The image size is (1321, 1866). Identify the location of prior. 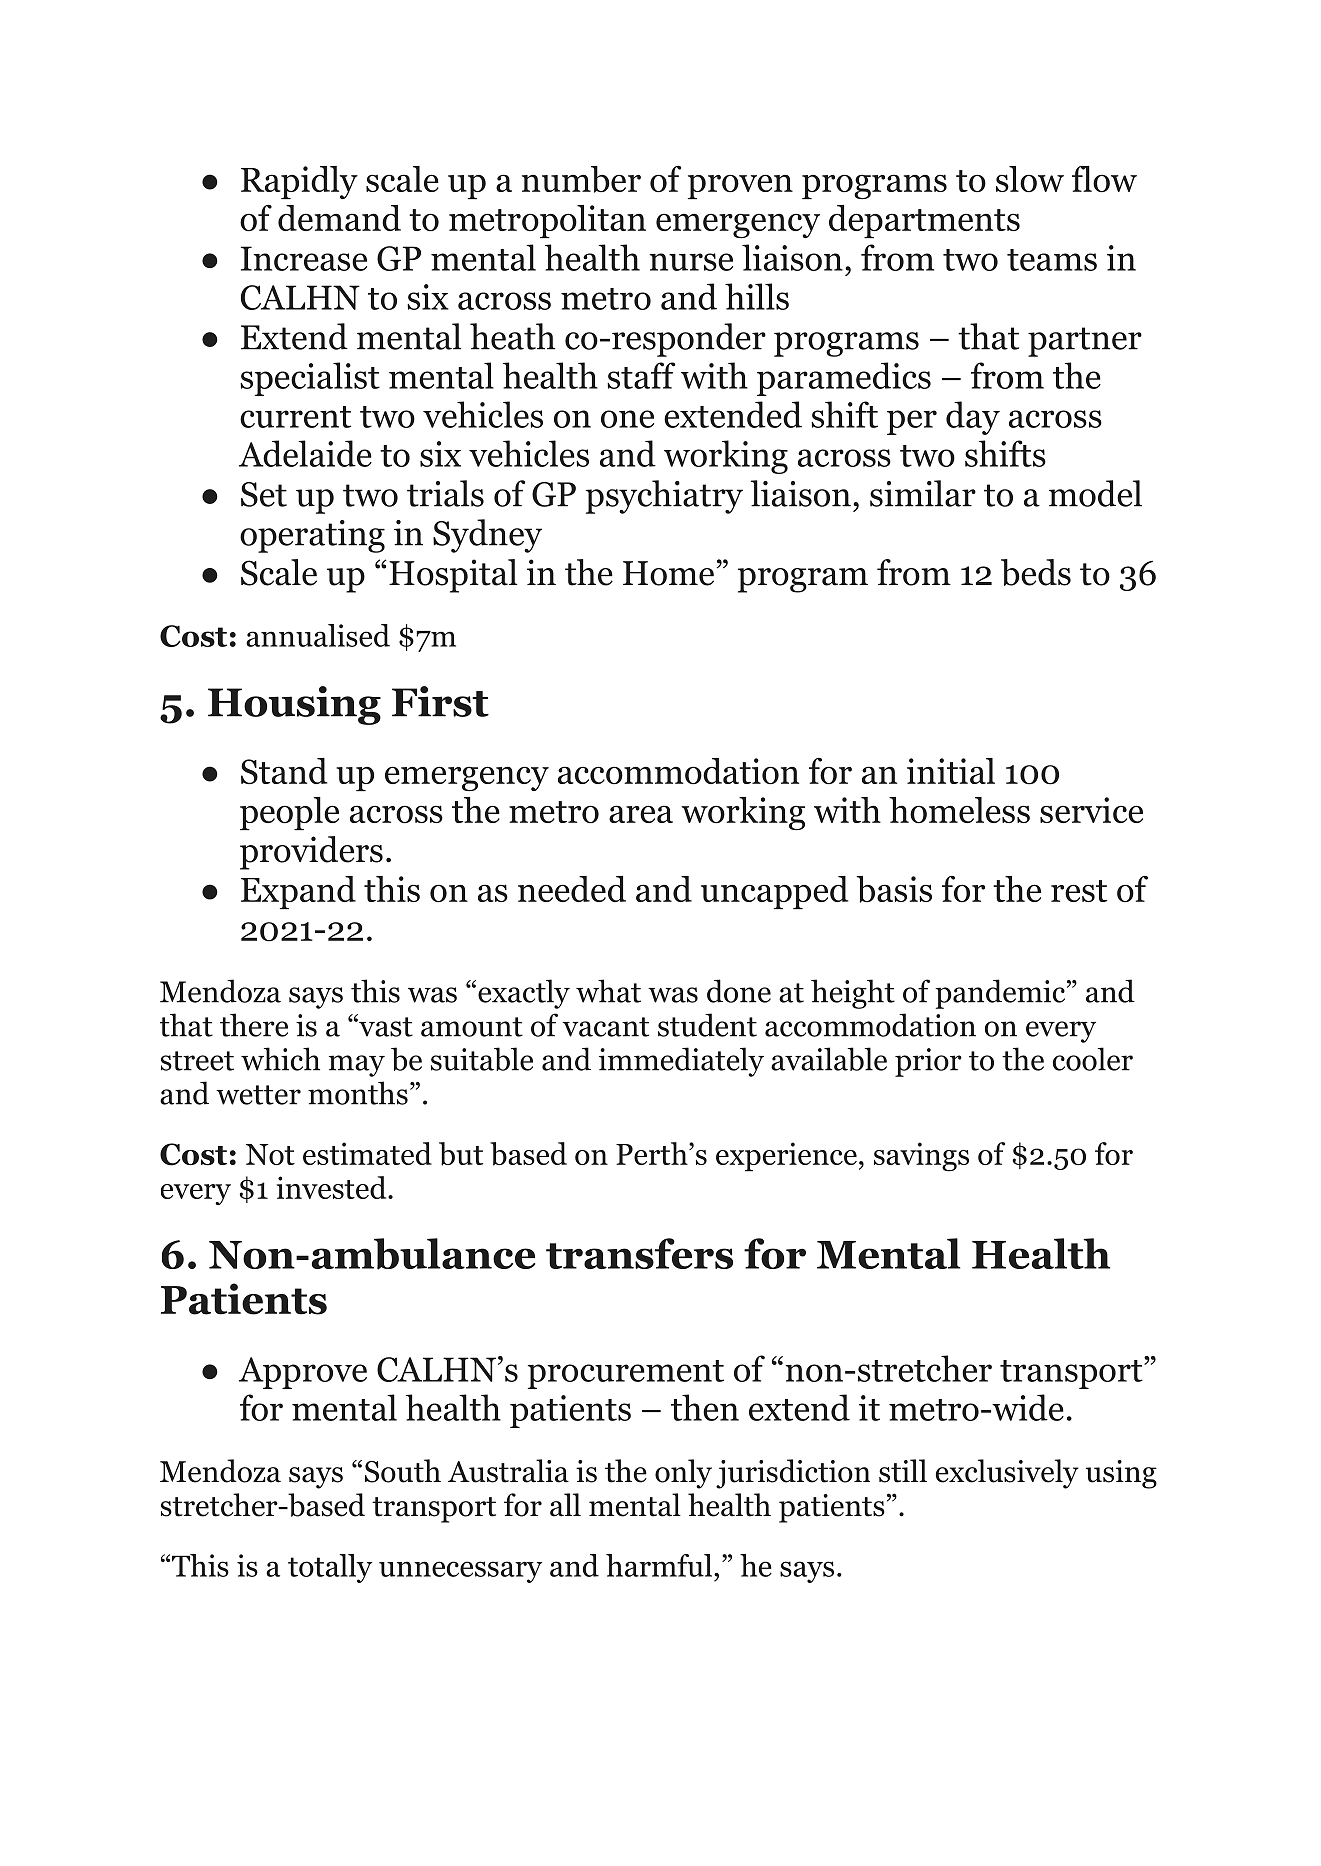
(928, 1062).
